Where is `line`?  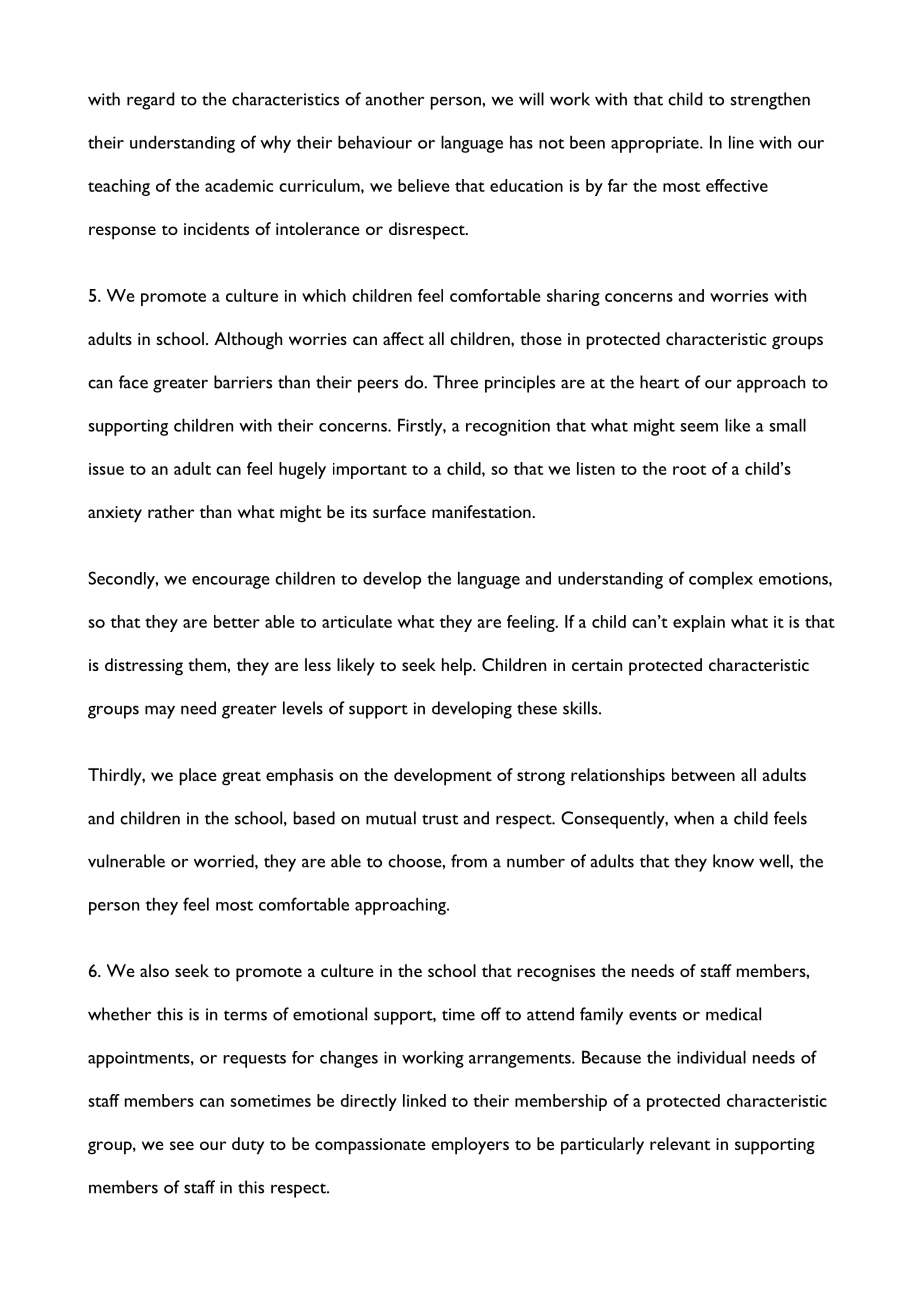
line is located at coordinates (741, 142).
